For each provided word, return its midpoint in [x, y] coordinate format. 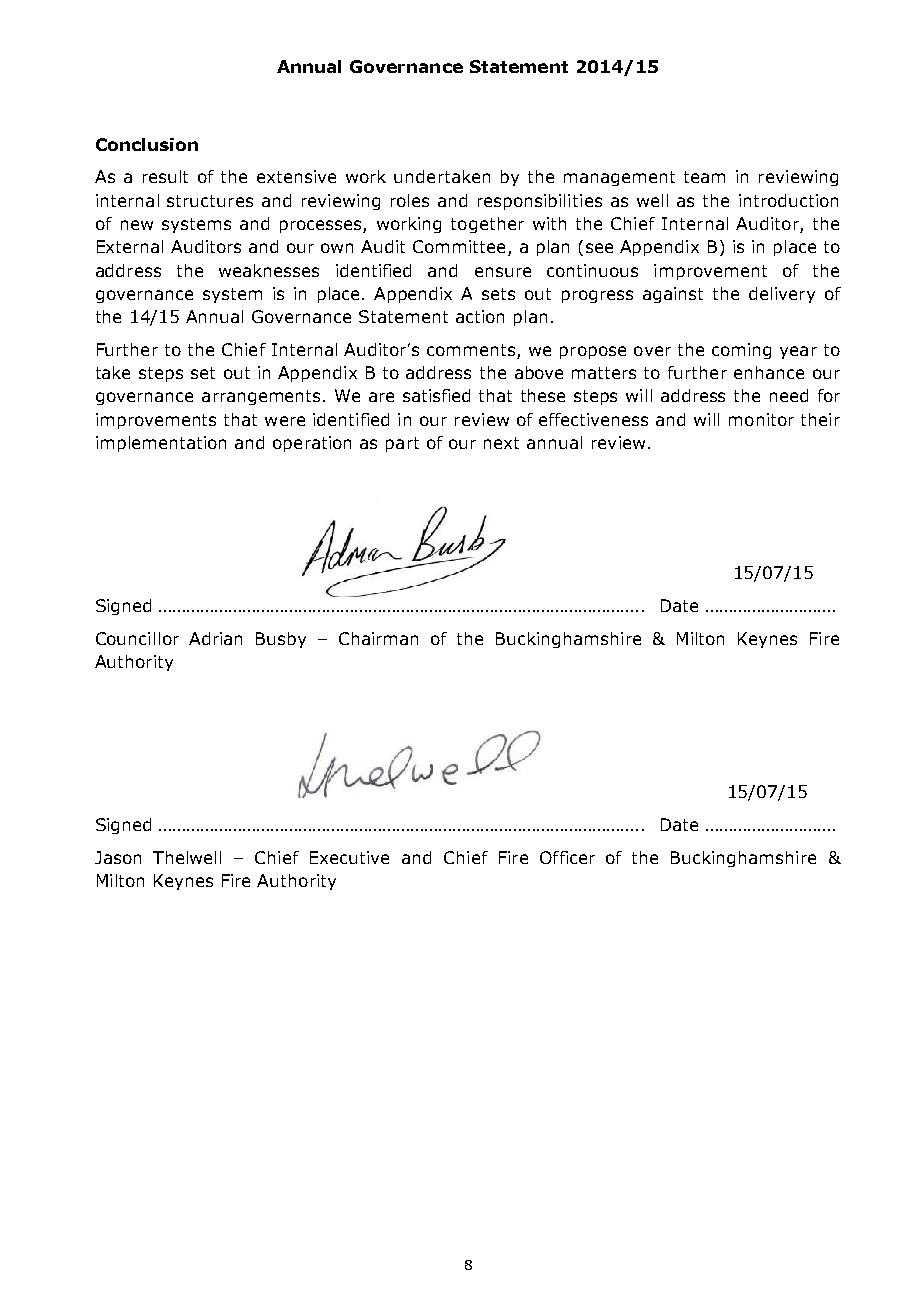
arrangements [261, 397]
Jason [118, 857]
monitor [761, 419]
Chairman [378, 638]
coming [741, 351]
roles [410, 200]
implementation [161, 444]
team [704, 177]
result [165, 176]
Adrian [215, 638]
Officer [567, 857]
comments [471, 350]
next [501, 443]
